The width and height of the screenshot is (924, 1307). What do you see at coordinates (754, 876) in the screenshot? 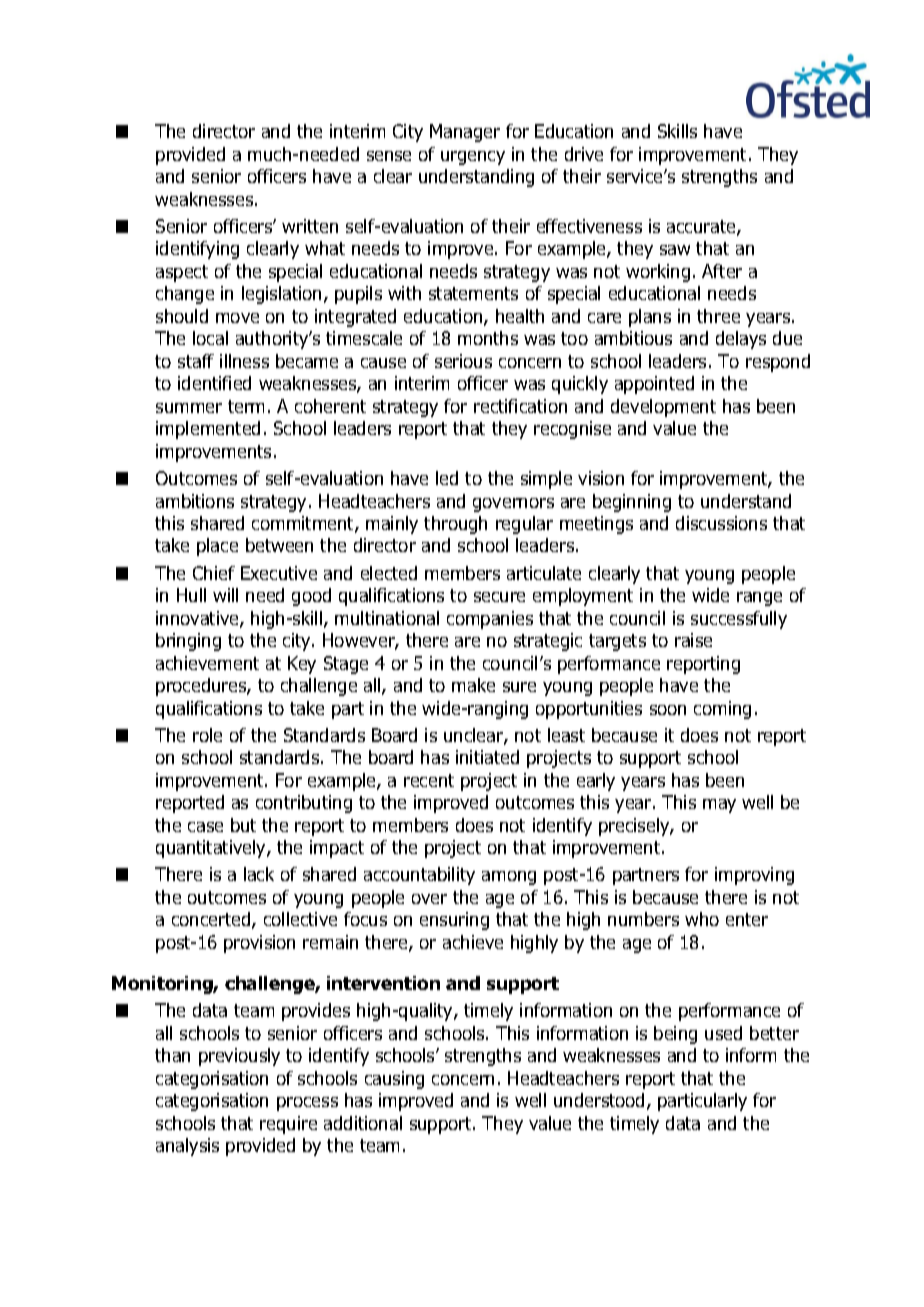
I see `improving` at bounding box center [754, 876].
